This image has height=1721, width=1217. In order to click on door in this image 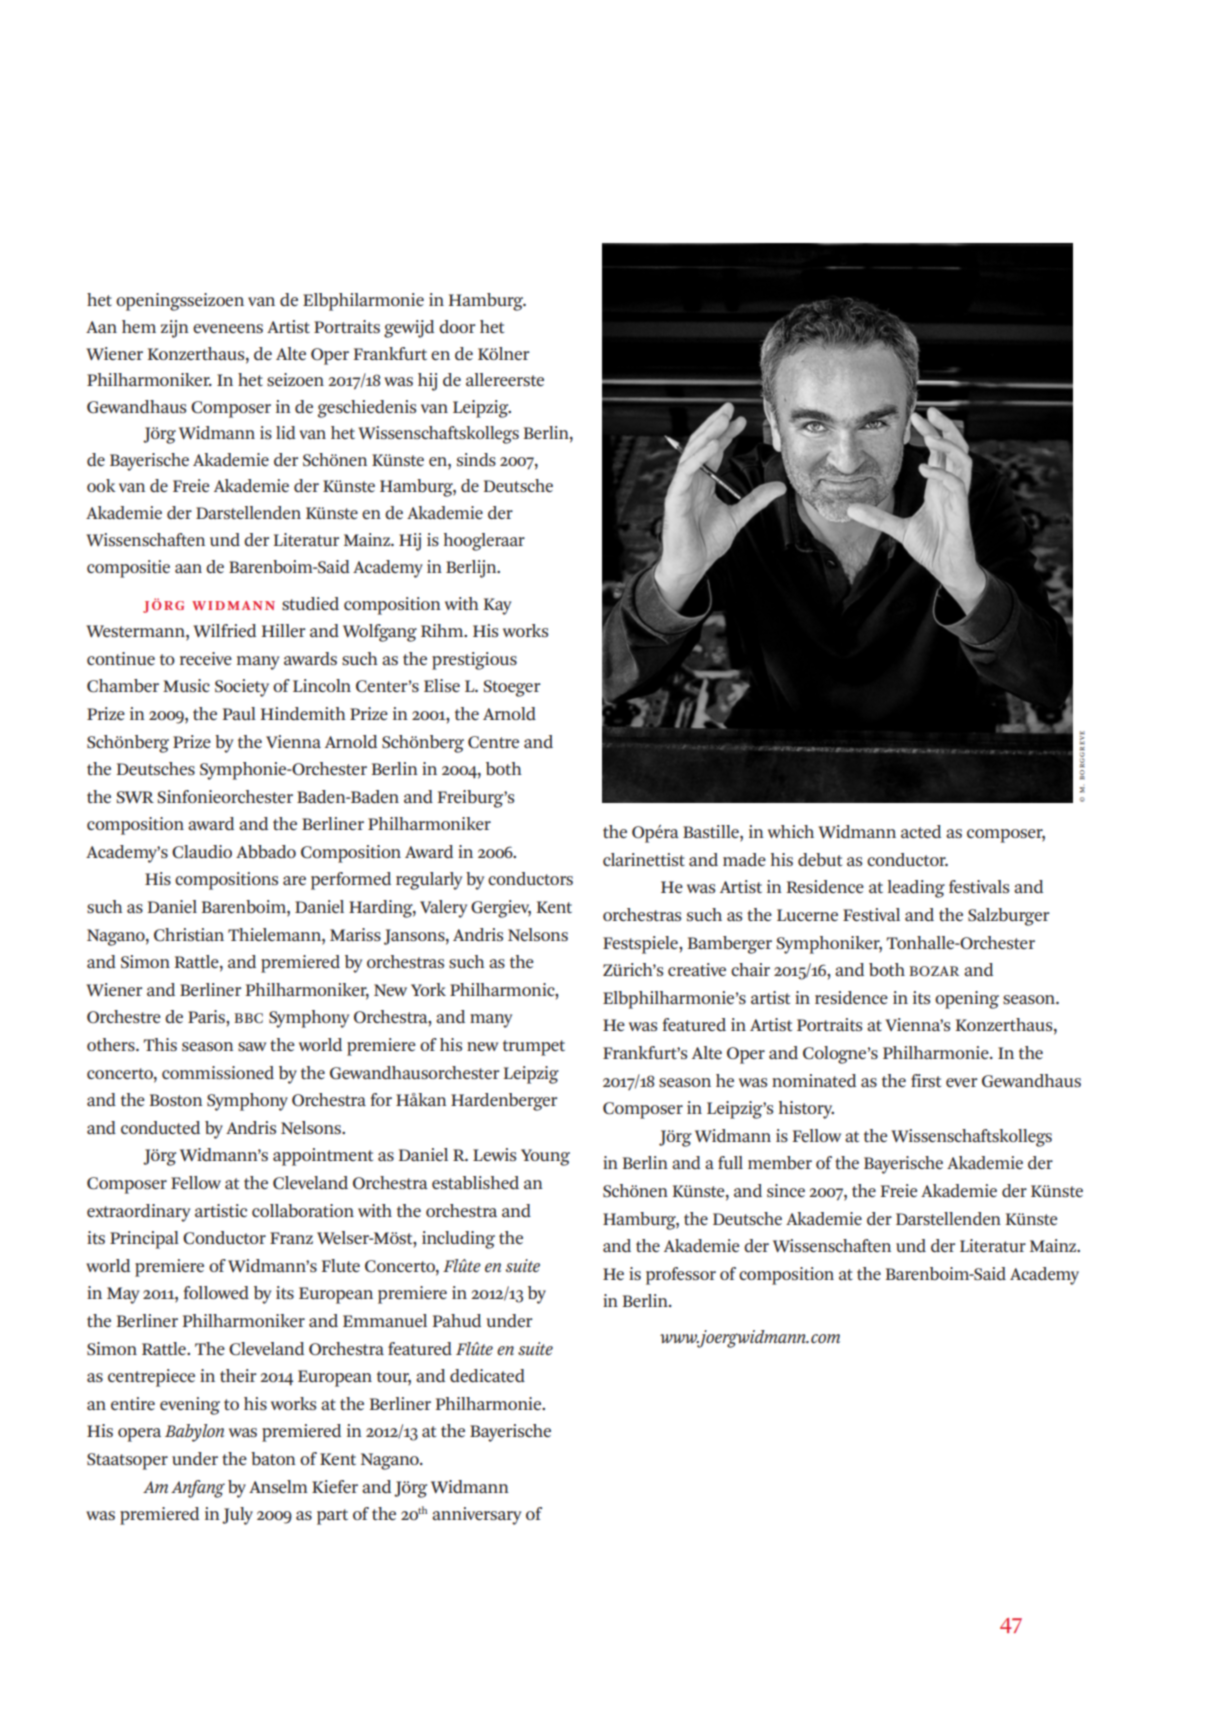, I will do `click(457, 326)`.
